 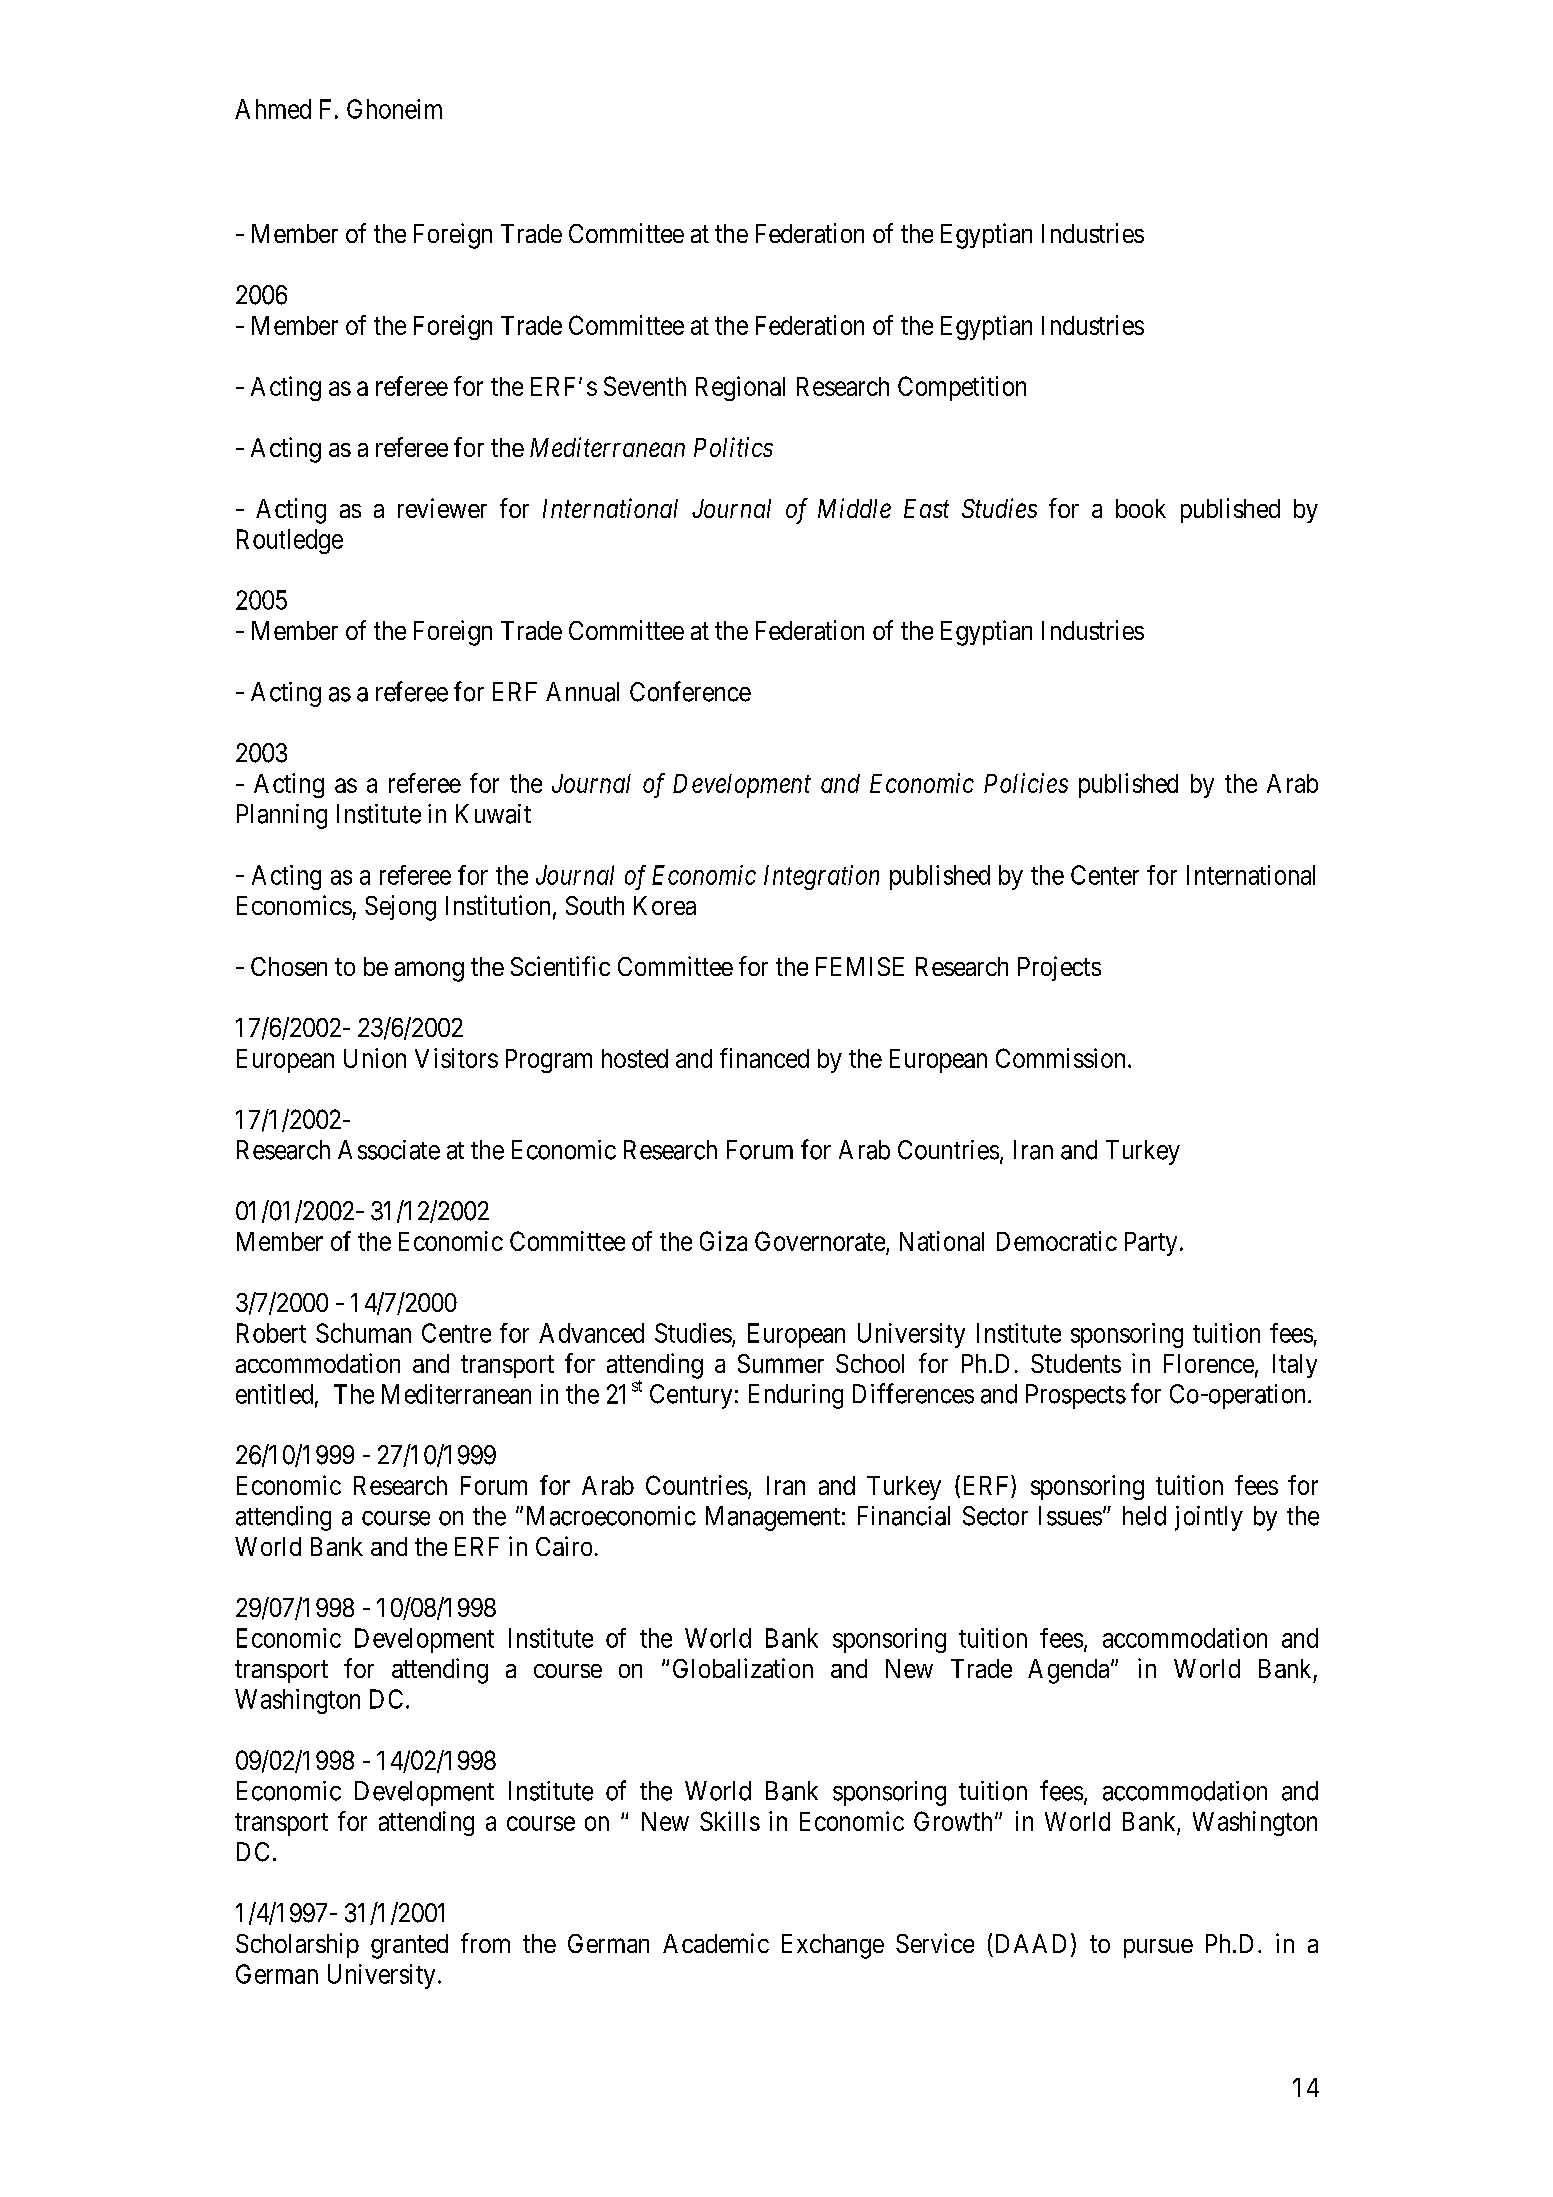 I want to click on Exchange, so click(x=833, y=1946).
